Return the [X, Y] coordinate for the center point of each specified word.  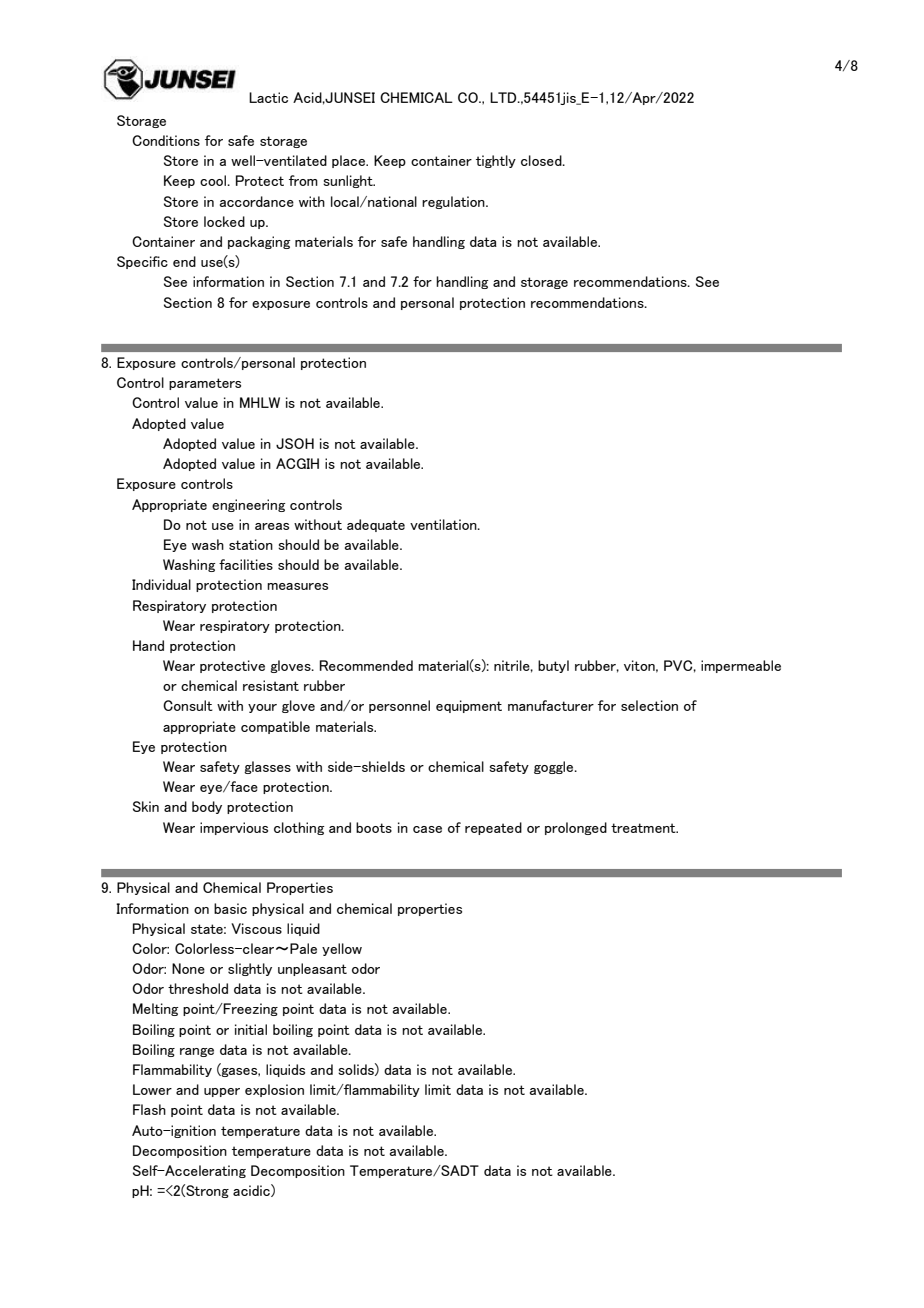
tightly [496, 161]
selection [649, 705]
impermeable [741, 666]
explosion [274, 1090]
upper [222, 1092]
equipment [469, 706]
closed [542, 160]
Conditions [166, 140]
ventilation [444, 524]
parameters [205, 384]
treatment [644, 828]
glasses [267, 767]
